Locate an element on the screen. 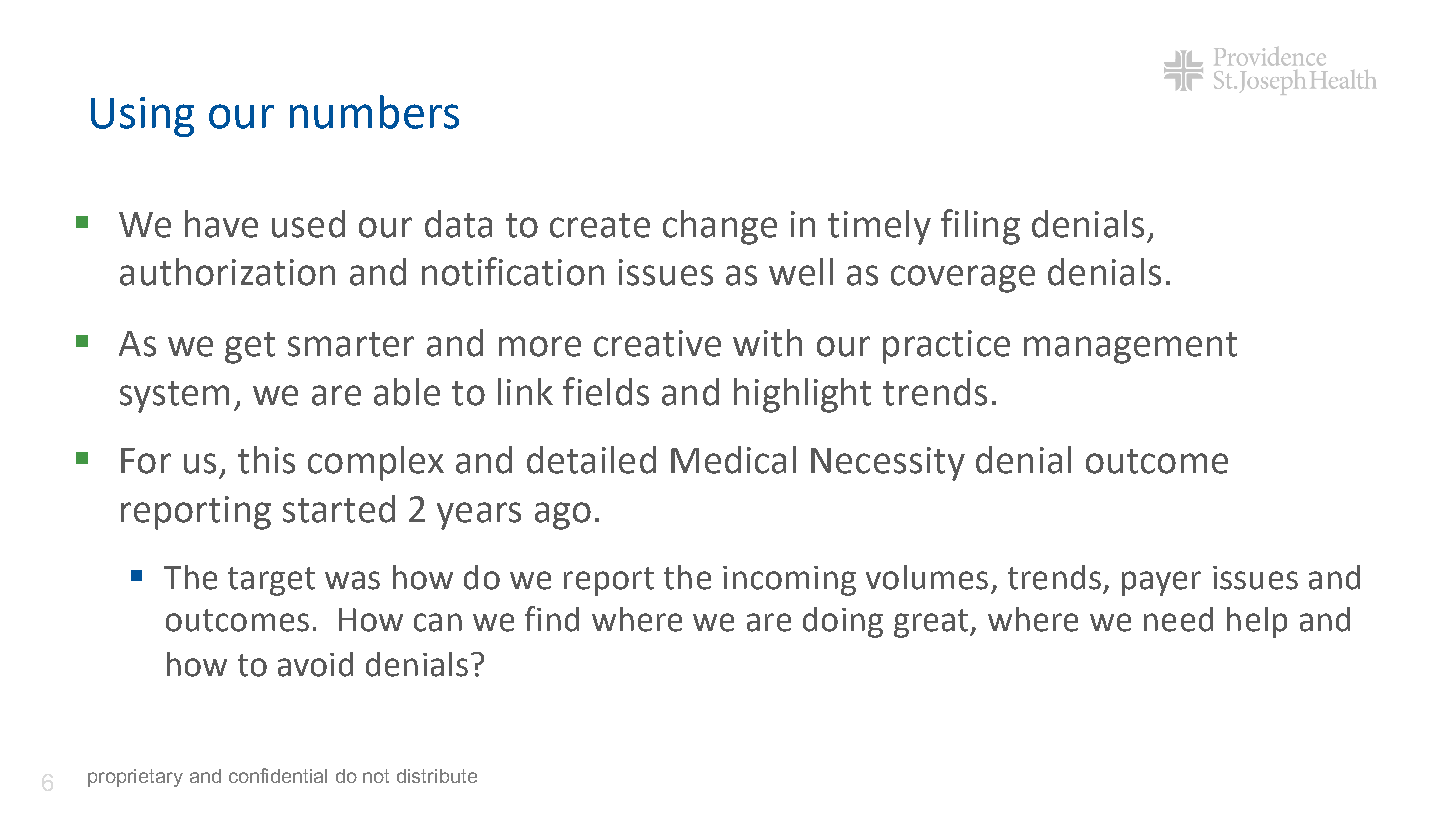 Image resolution: width=1456 pixels, height=819 pixels. incoming is located at coordinates (789, 581).
